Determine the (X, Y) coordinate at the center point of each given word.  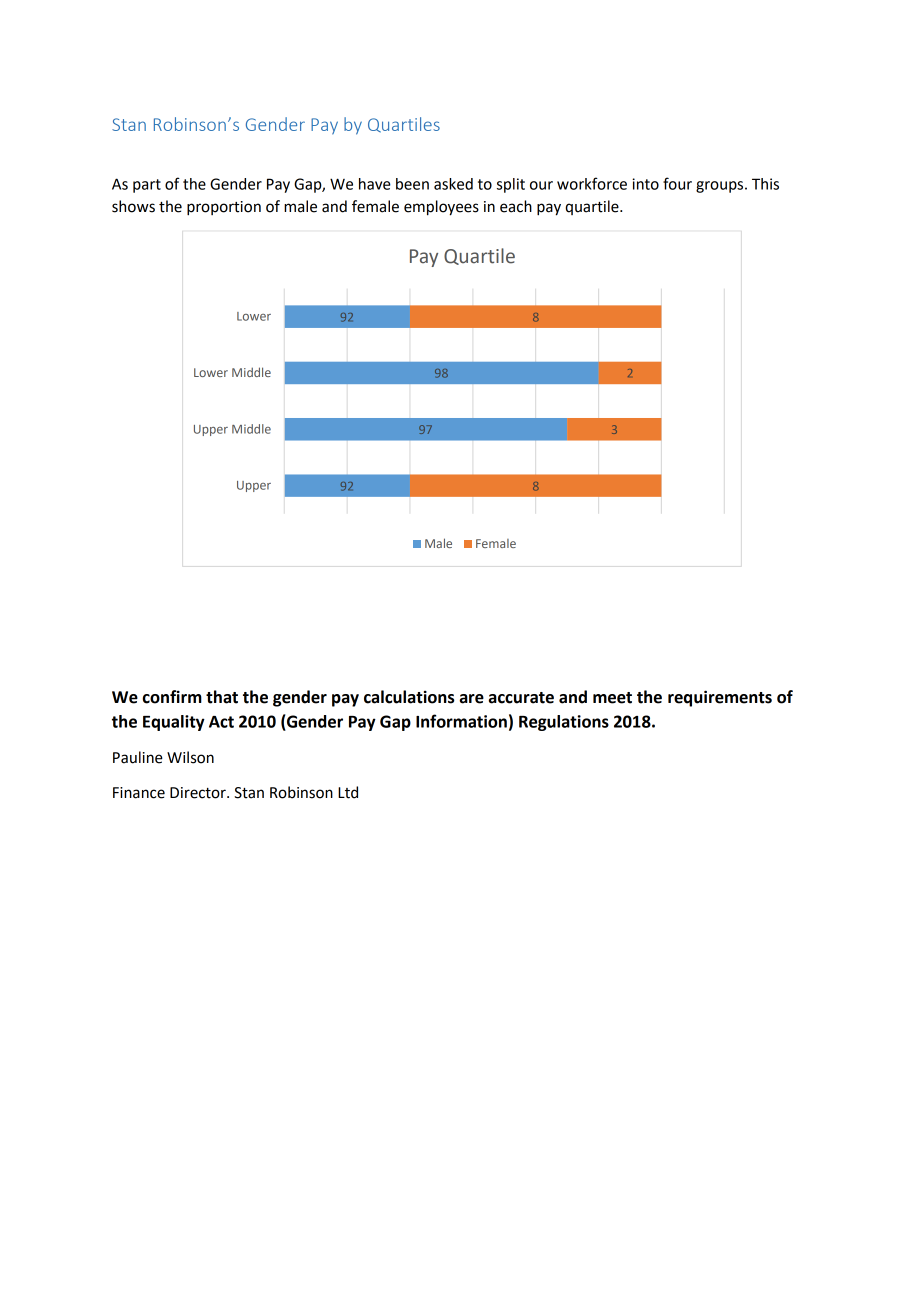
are (472, 699)
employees (441, 208)
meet (612, 698)
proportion (224, 208)
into (645, 184)
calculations (409, 697)
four (677, 183)
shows (133, 206)
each (516, 206)
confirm (172, 697)
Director (199, 793)
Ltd (348, 792)
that (222, 697)
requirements (720, 698)
